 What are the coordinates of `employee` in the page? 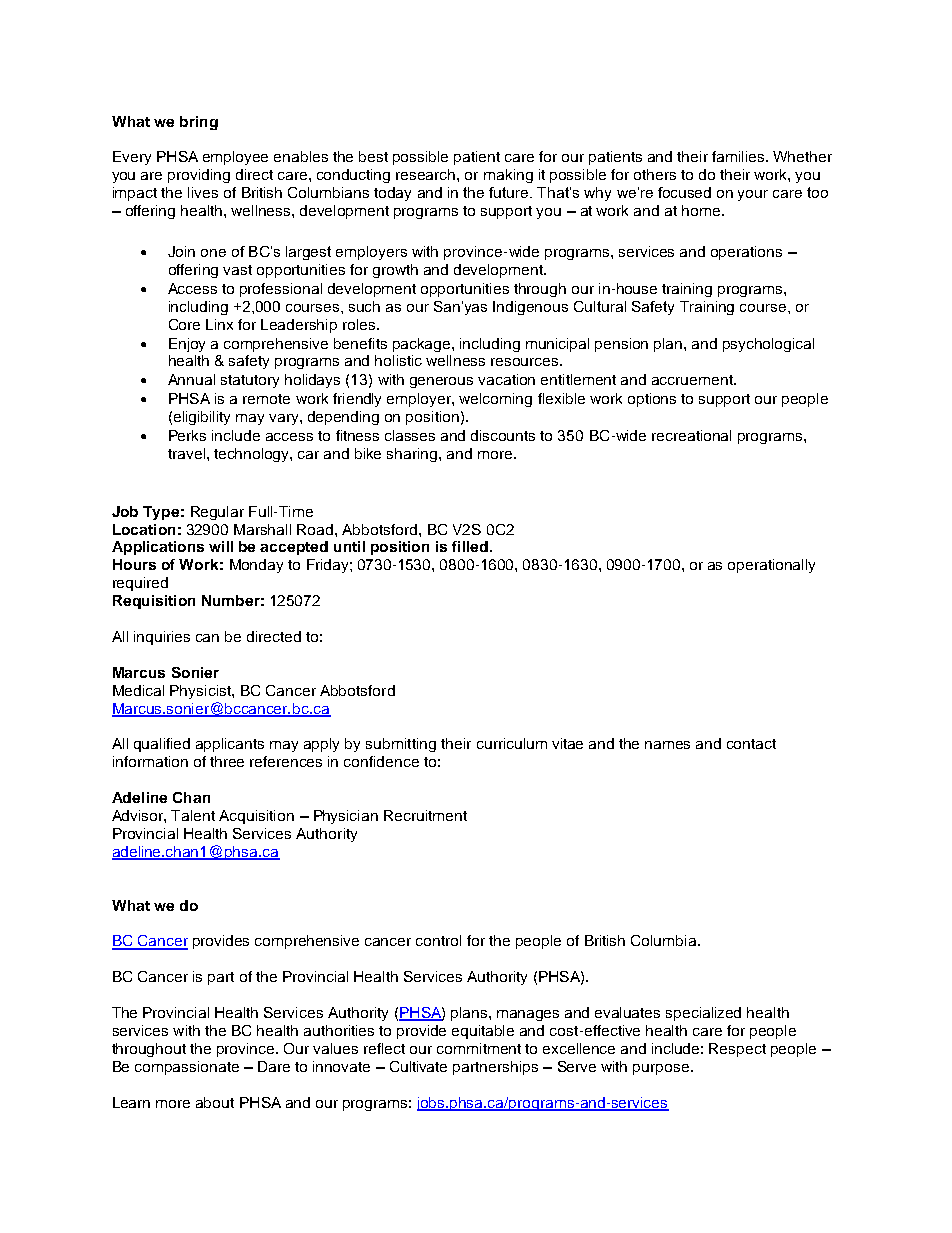 It's located at (235, 158).
